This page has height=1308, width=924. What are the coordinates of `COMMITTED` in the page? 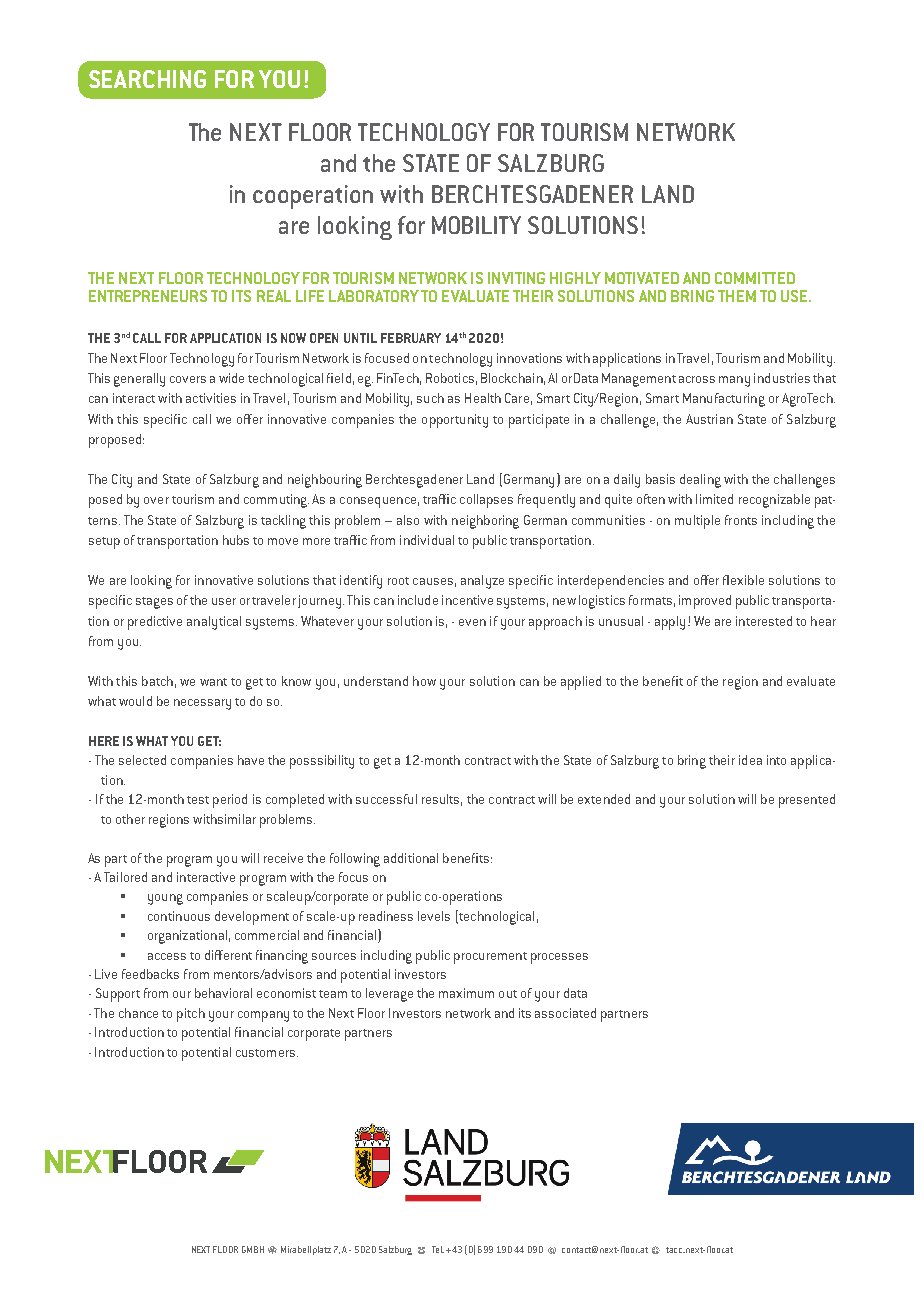 It's located at (755, 278).
